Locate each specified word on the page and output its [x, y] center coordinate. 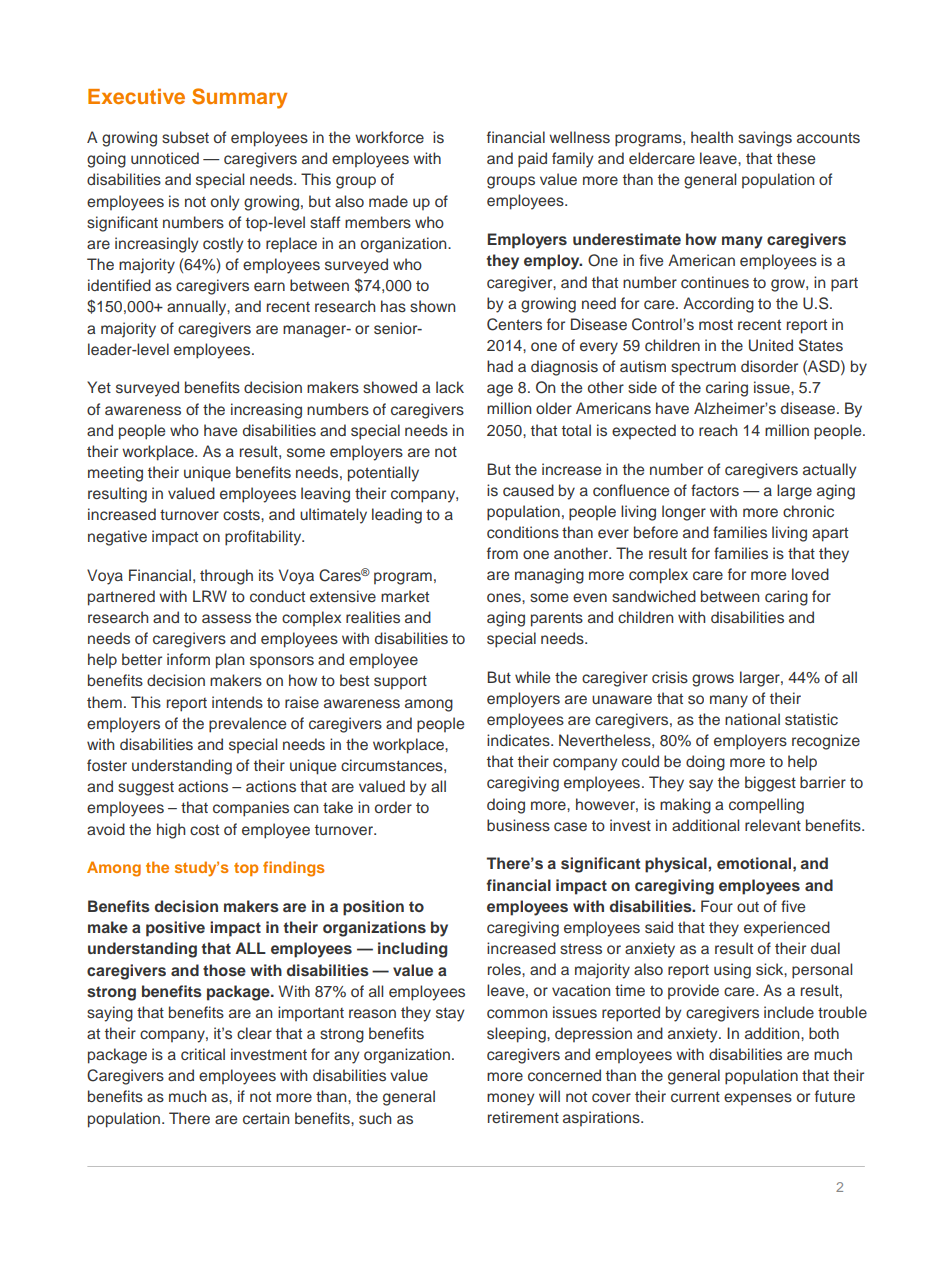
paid [532, 160]
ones [505, 598]
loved [810, 574]
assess [226, 618]
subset [185, 137]
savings [765, 139]
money [510, 1099]
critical [203, 1054]
